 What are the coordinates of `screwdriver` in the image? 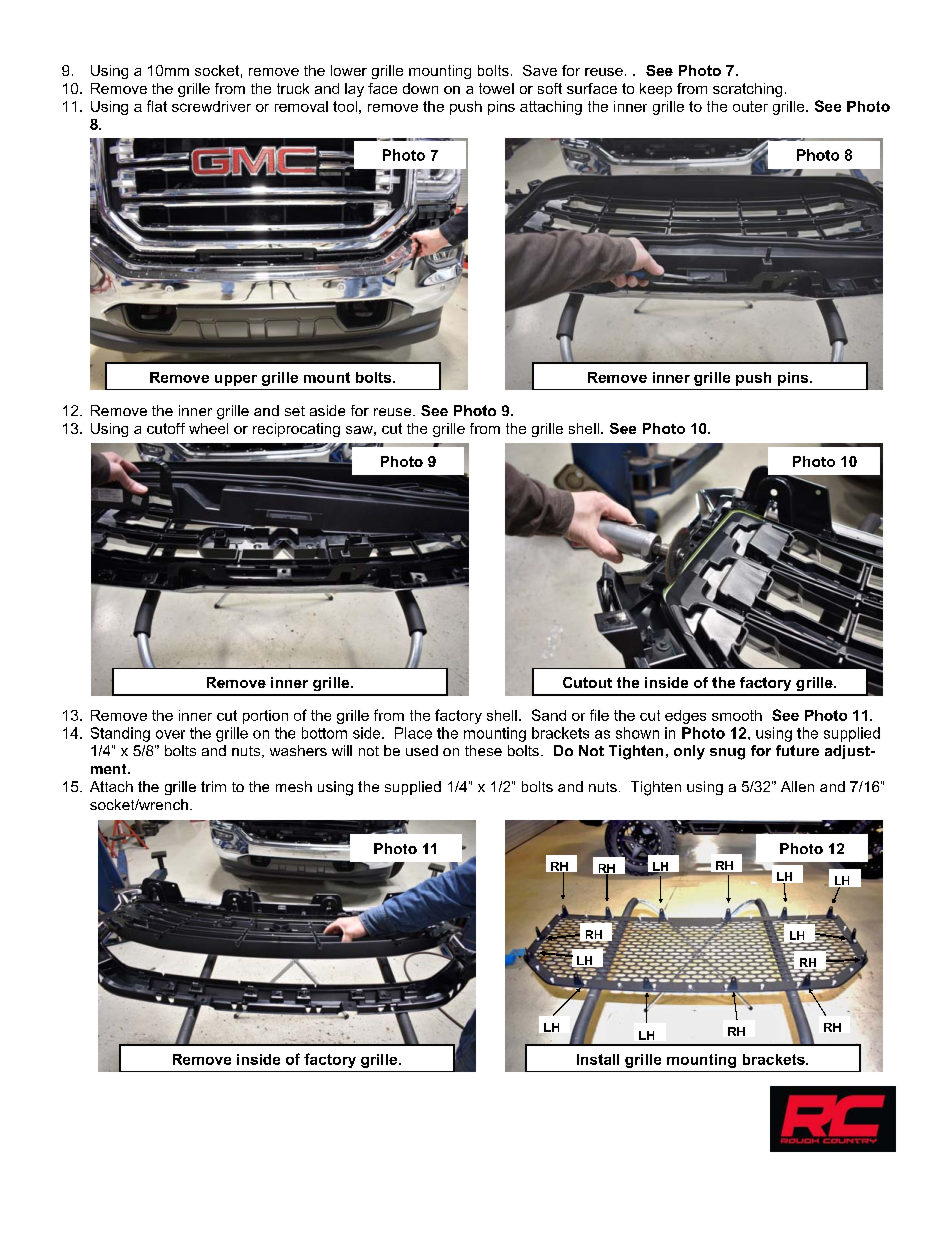 It's located at (211, 106).
